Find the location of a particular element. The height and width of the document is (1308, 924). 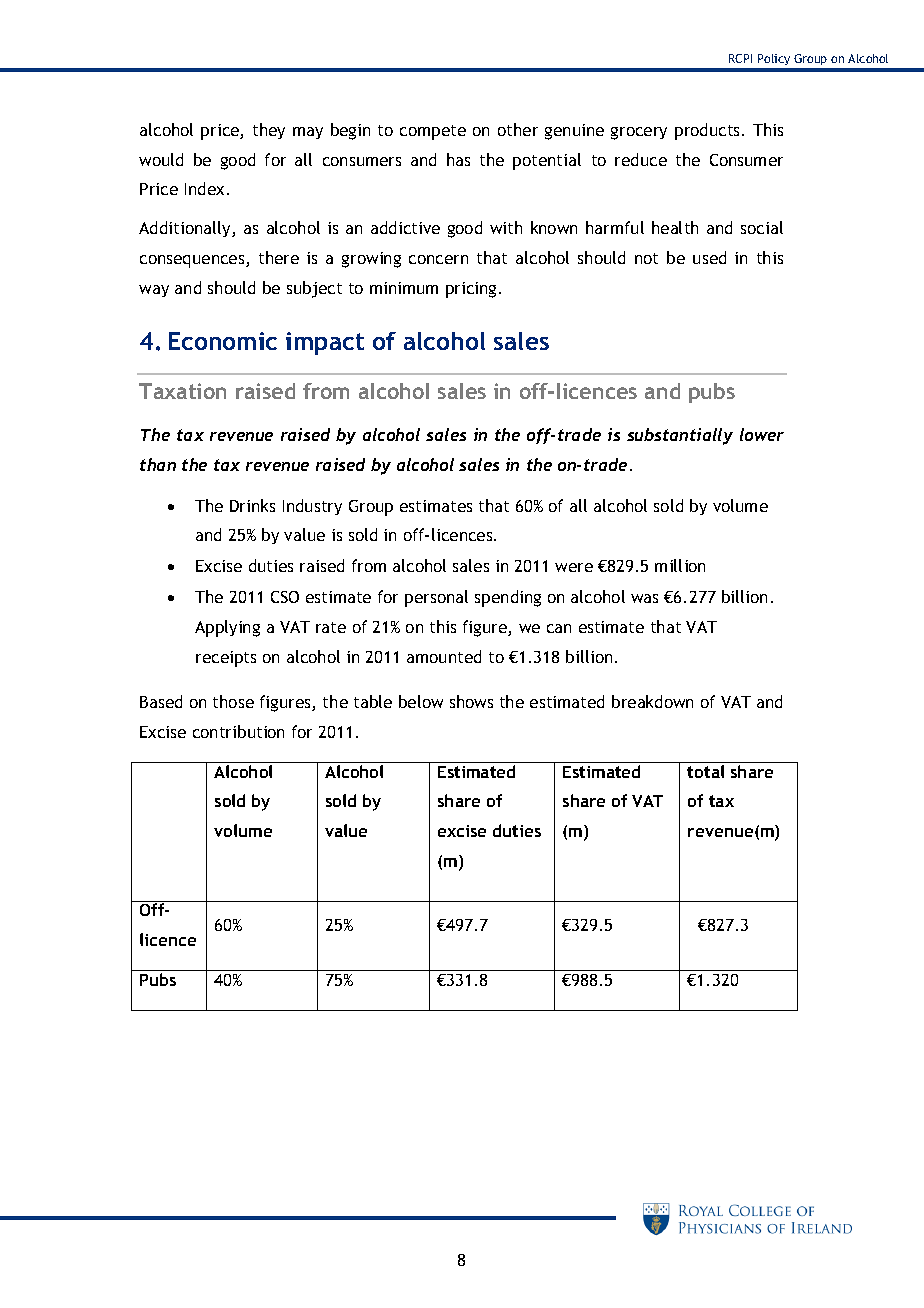

substantially is located at coordinates (680, 436).
